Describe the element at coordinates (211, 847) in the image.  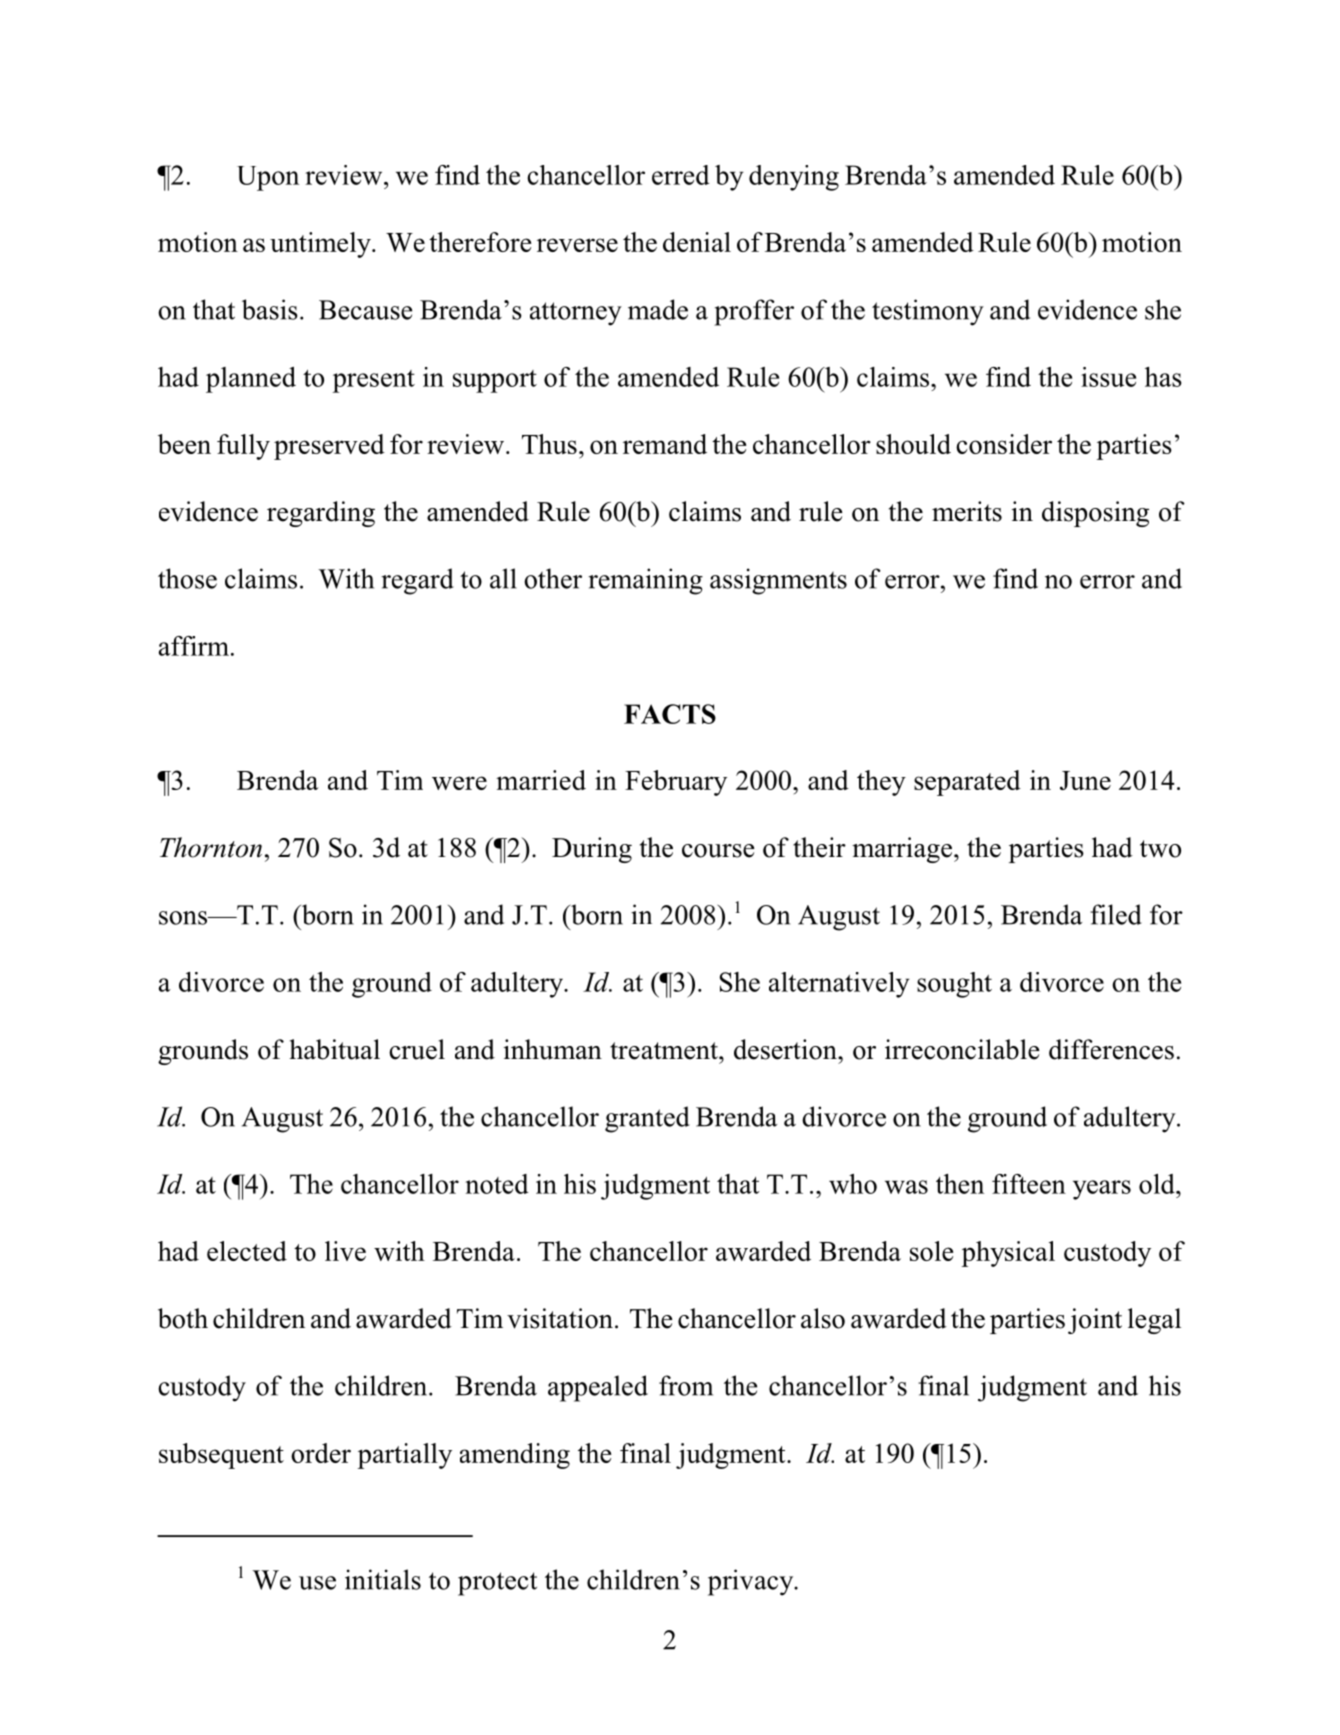
I see `Thornton` at that location.
